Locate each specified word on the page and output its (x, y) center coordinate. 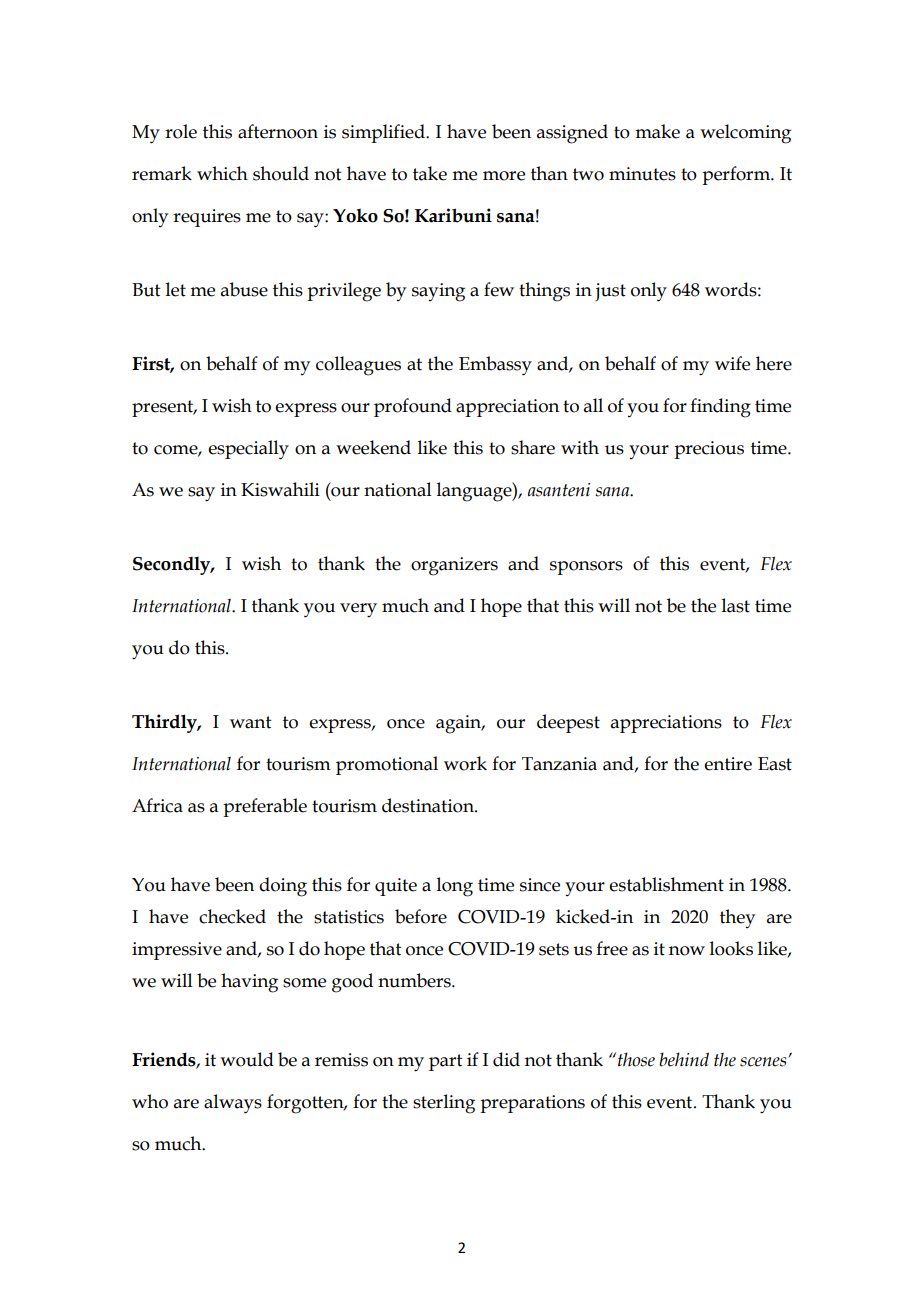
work (465, 763)
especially (248, 450)
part (446, 1062)
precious (709, 450)
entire (728, 764)
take (430, 173)
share (533, 447)
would (247, 1059)
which (222, 173)
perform (737, 175)
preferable (265, 807)
